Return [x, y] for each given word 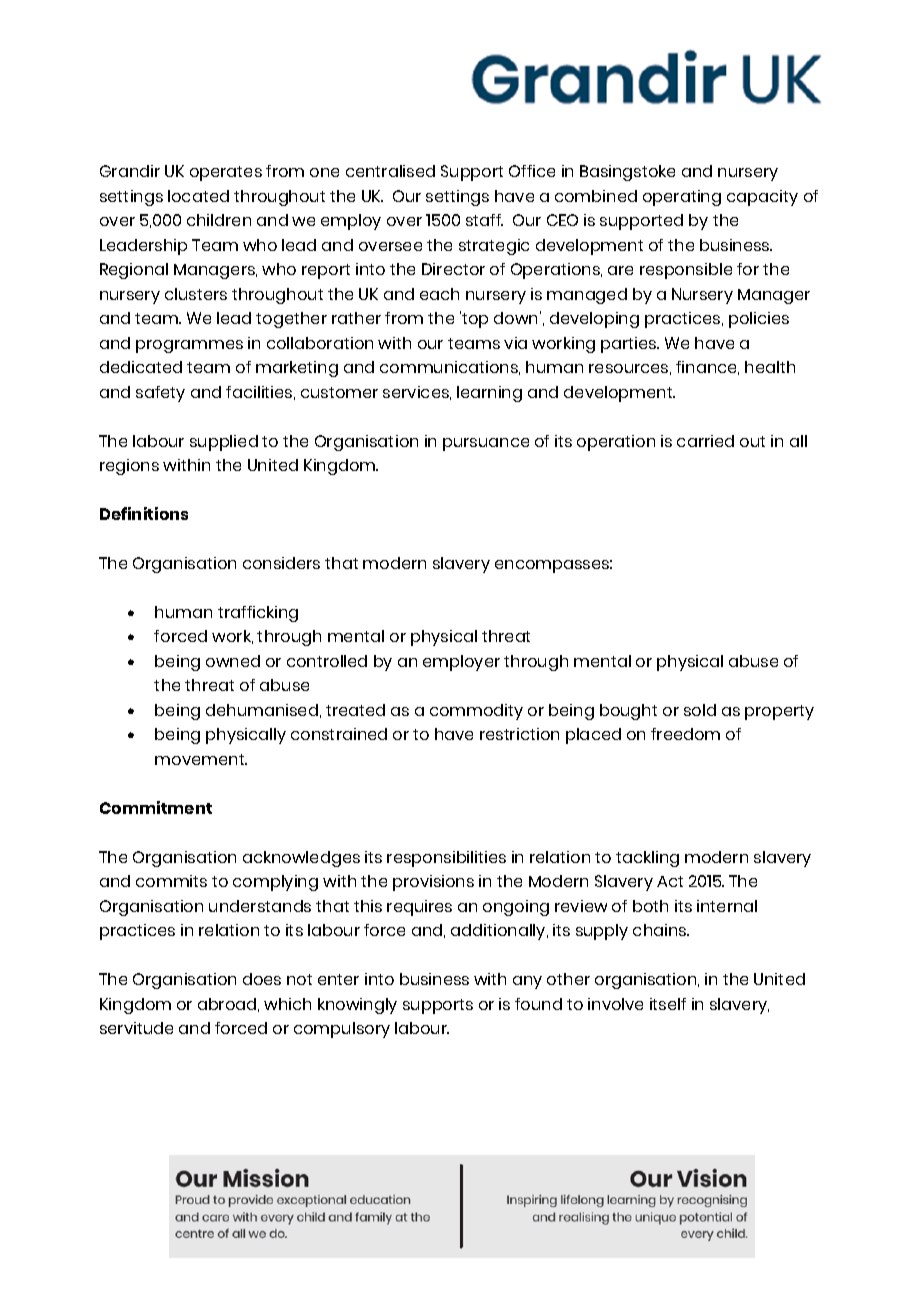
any [527, 982]
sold [700, 710]
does [262, 979]
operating [682, 198]
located [198, 196]
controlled [327, 661]
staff [484, 220]
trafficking [258, 614]
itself [668, 1004]
